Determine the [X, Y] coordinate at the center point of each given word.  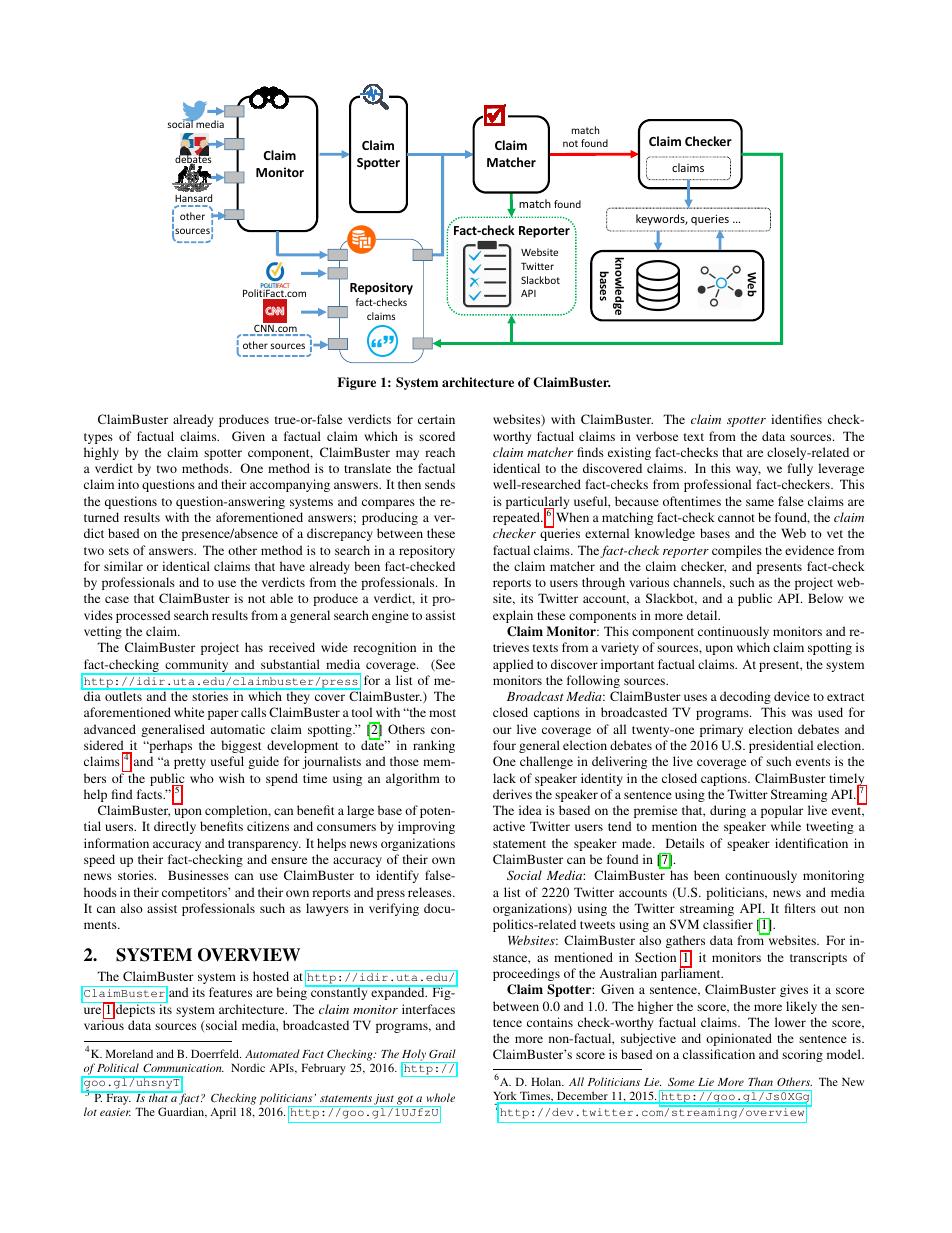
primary [721, 730]
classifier [728, 924]
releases [431, 892]
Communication [183, 1067]
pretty [190, 763]
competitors [195, 893]
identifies [796, 419]
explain [513, 616]
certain [436, 419]
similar [123, 566]
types [98, 438]
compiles [737, 551]
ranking [434, 746]
